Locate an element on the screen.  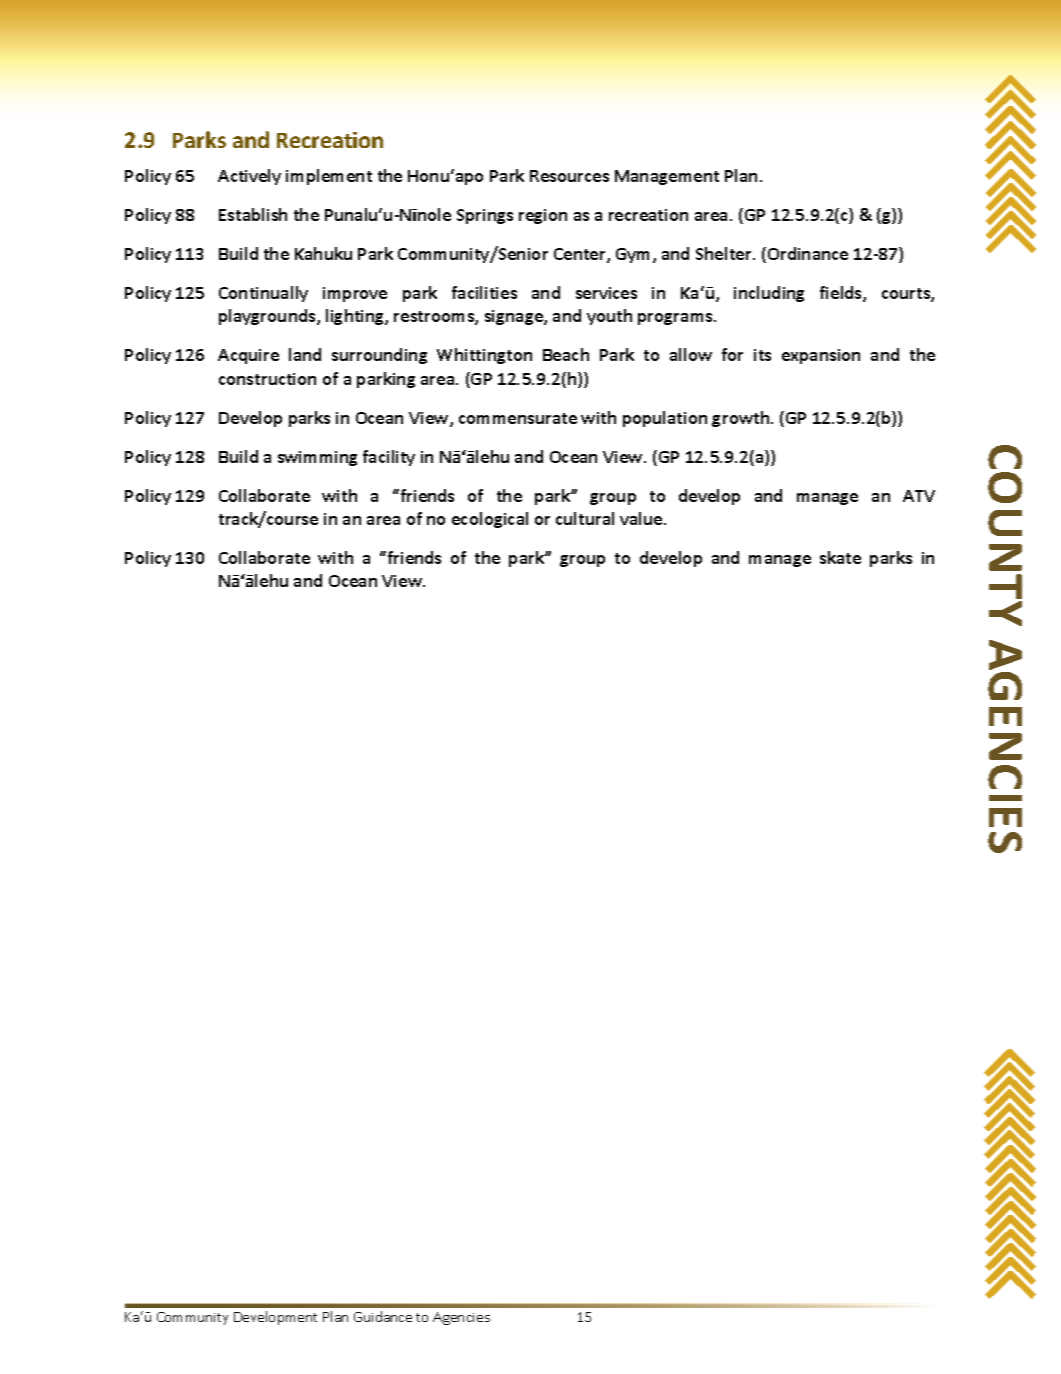
region is located at coordinates (543, 216).
